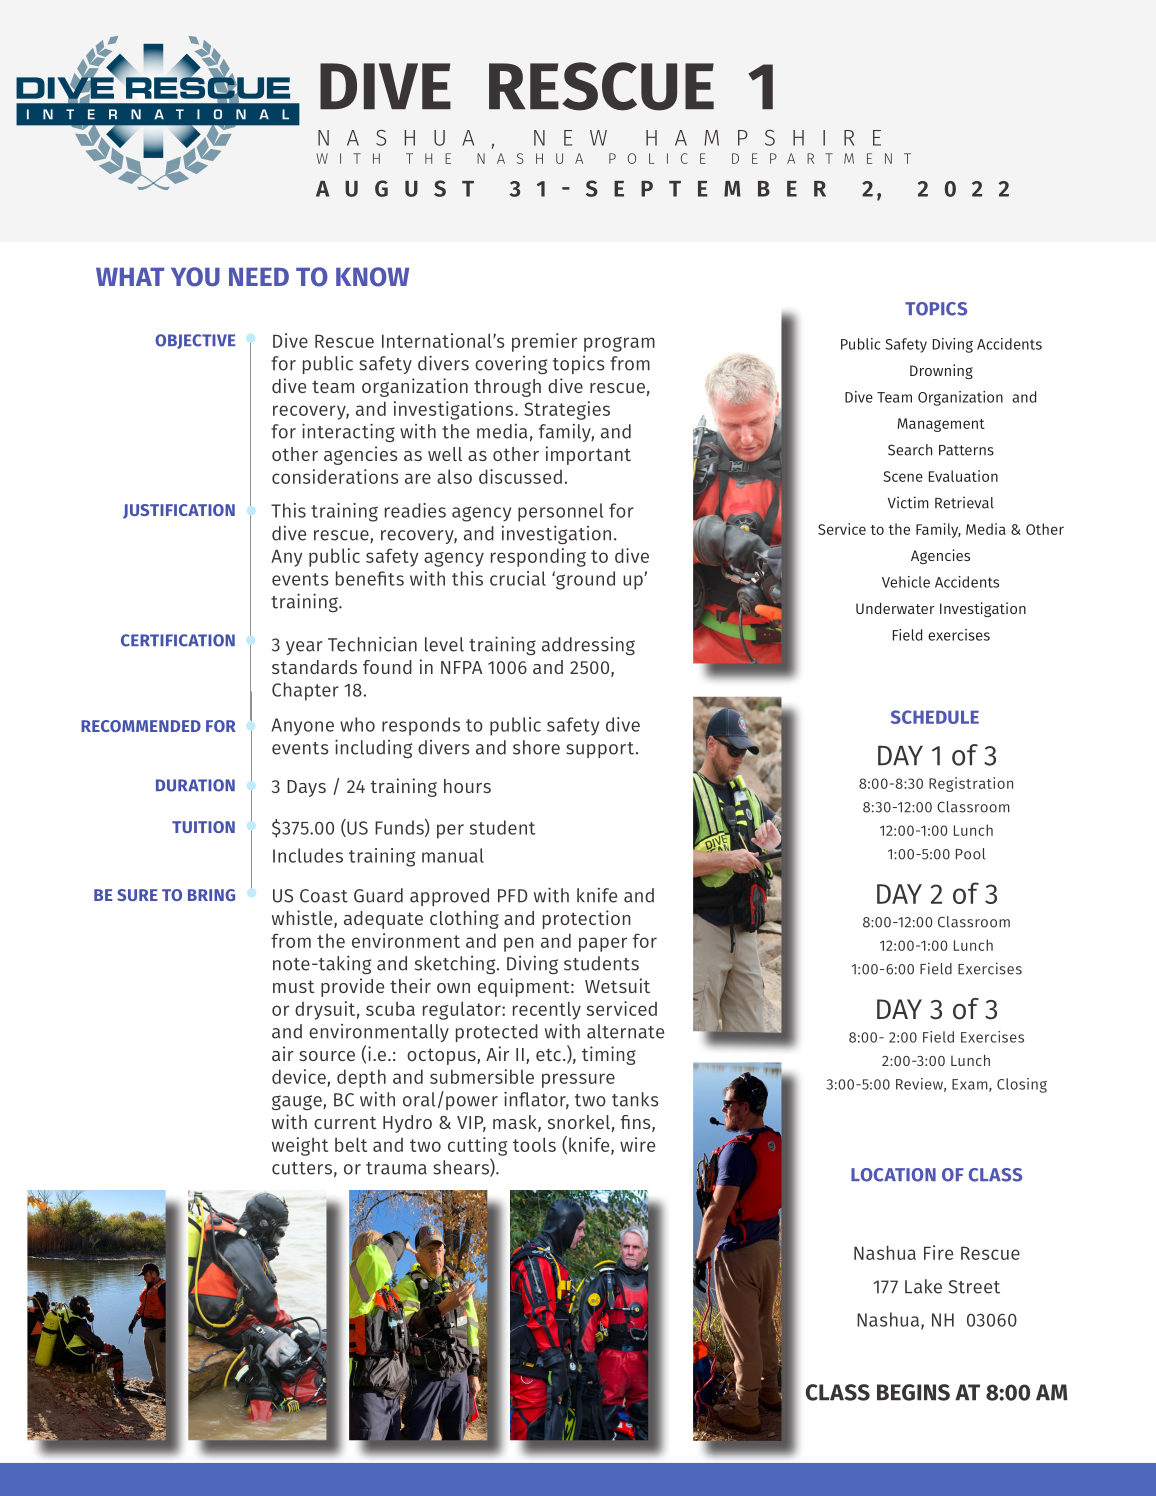  I want to click on Pool, so click(970, 854).
